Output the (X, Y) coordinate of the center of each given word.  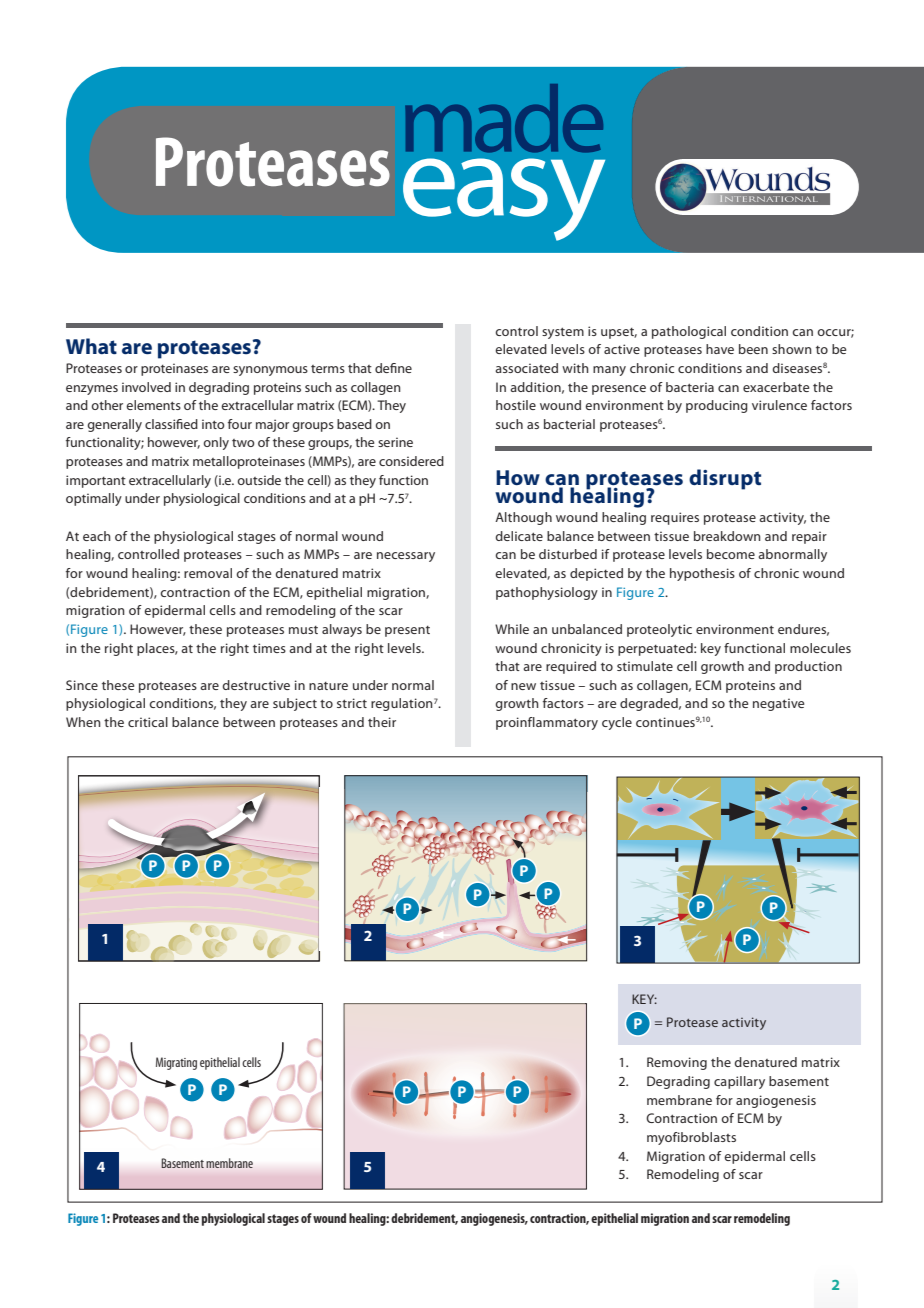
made (504, 118)
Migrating (176, 1063)
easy (504, 199)
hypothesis (702, 574)
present (407, 631)
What (91, 346)
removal (208, 573)
